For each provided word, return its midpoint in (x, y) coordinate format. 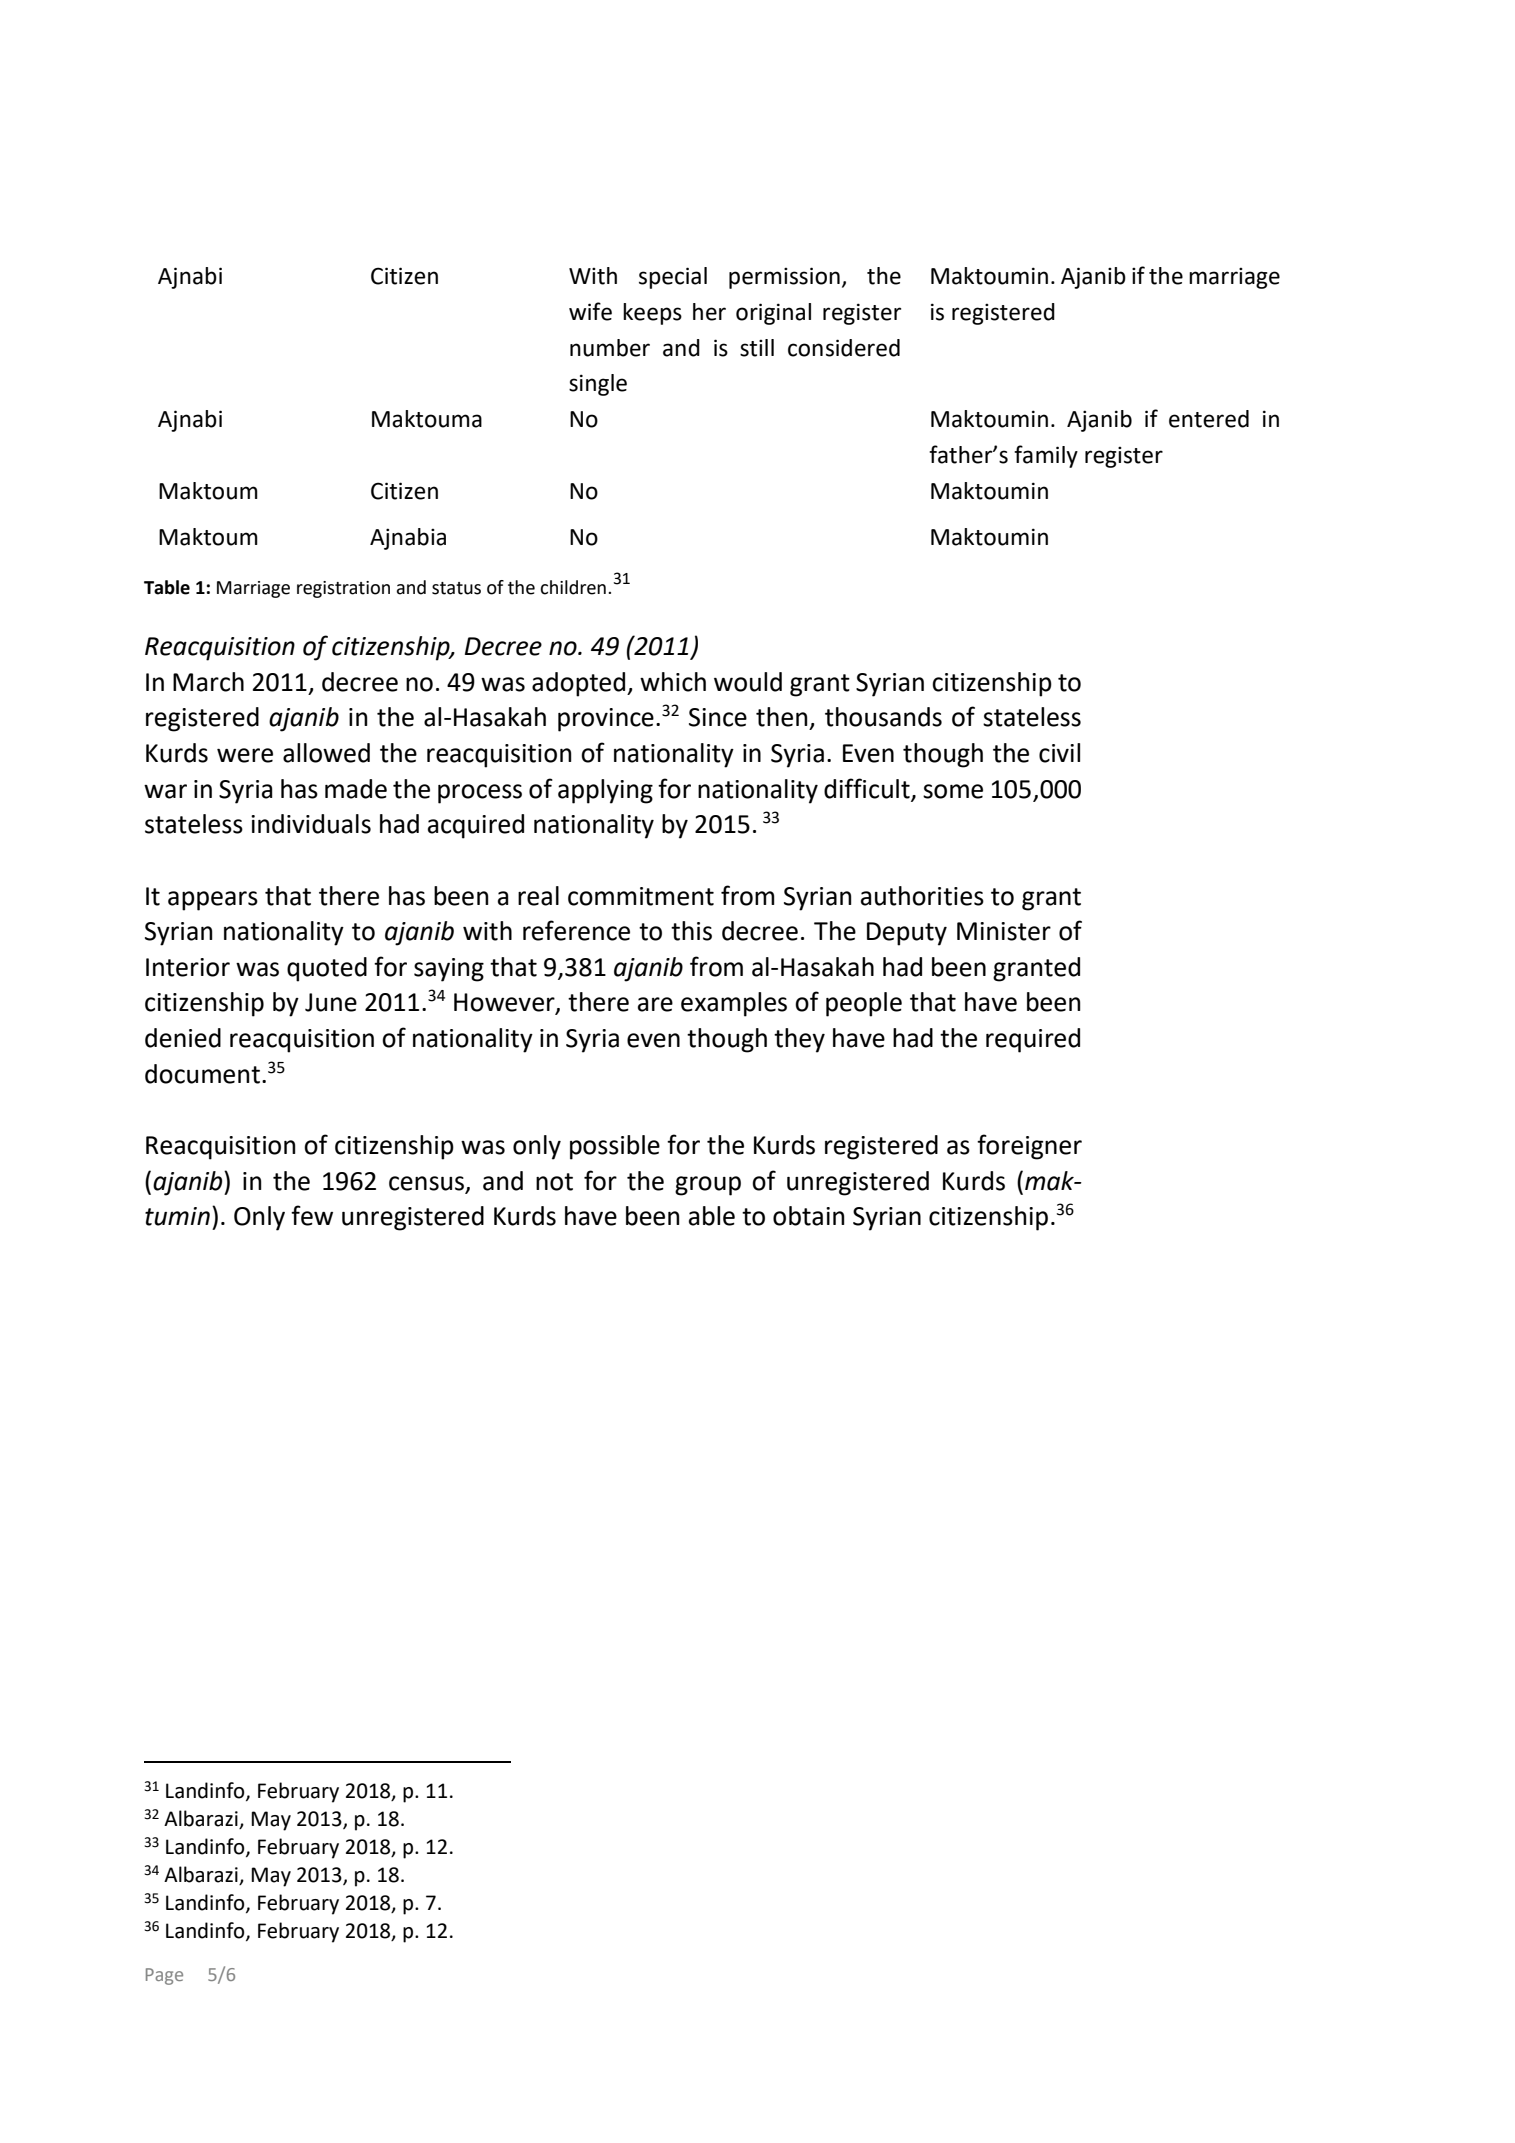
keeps (652, 314)
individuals (311, 824)
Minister (1004, 931)
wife (590, 311)
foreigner (1029, 1147)
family (1046, 456)
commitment (641, 896)
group (708, 1186)
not (554, 1182)
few (312, 1215)
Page (164, 1976)
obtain (809, 1216)
